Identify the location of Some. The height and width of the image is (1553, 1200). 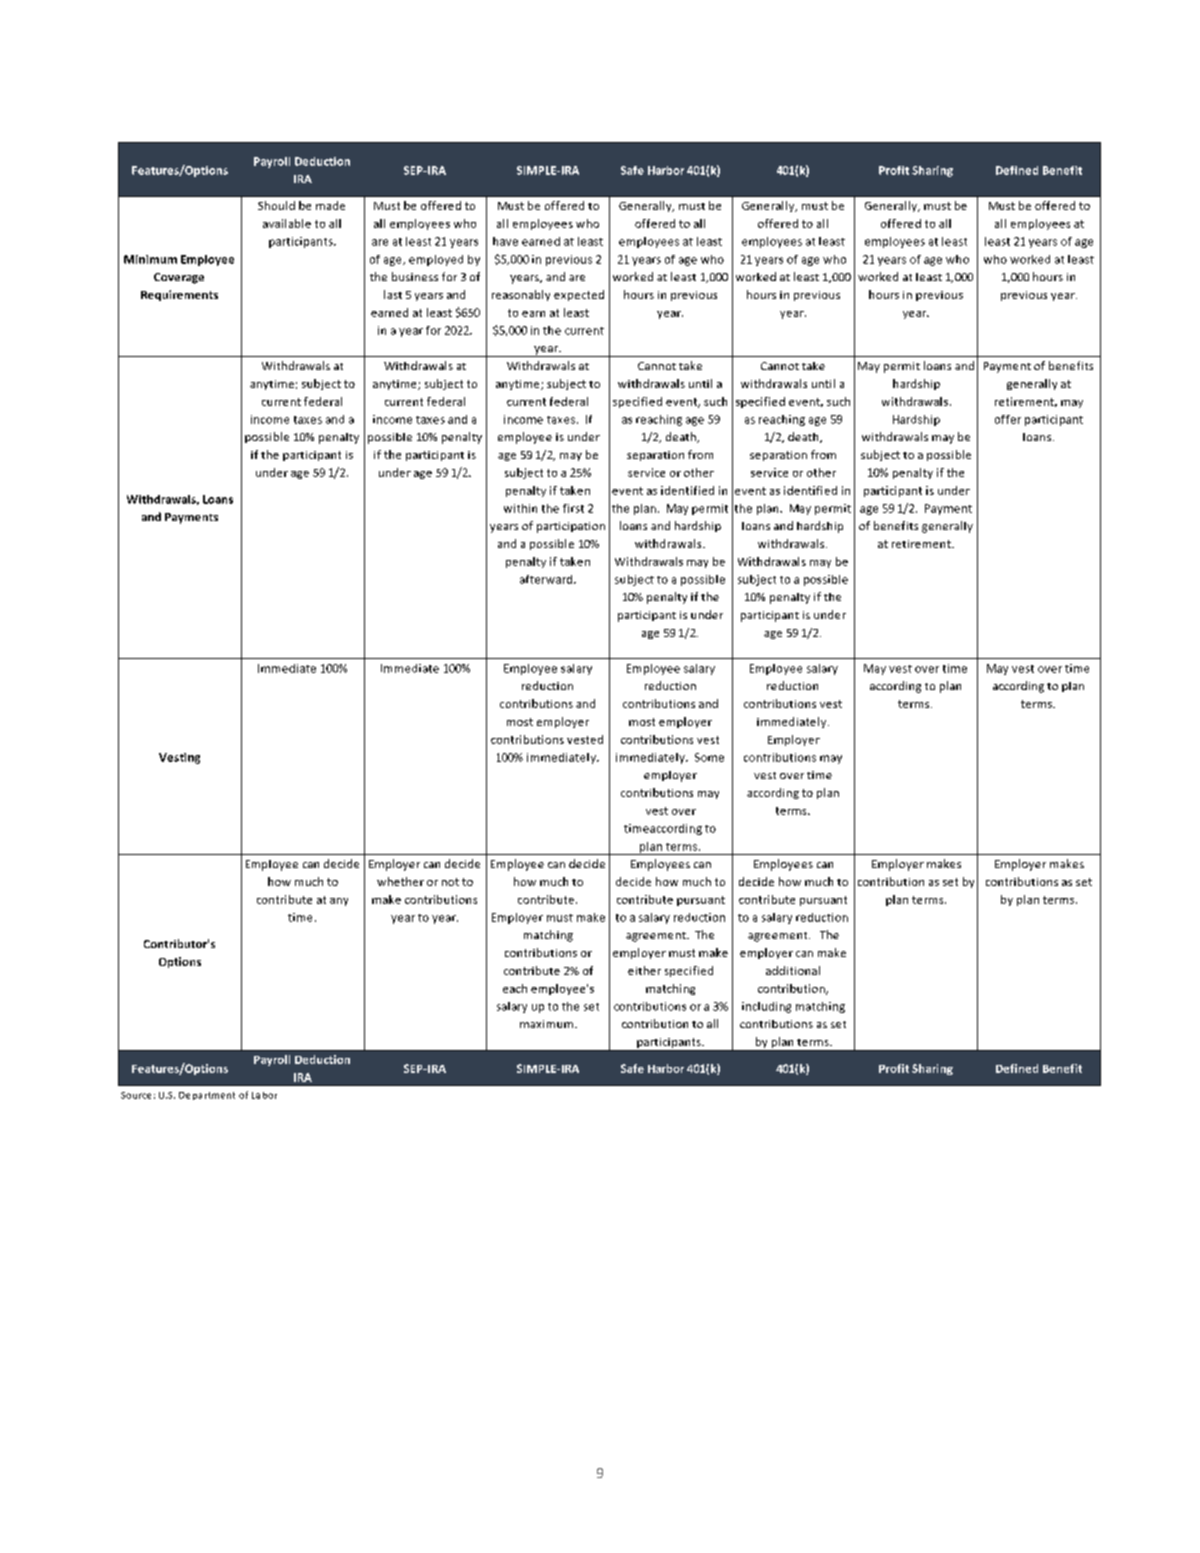
(709, 757).
